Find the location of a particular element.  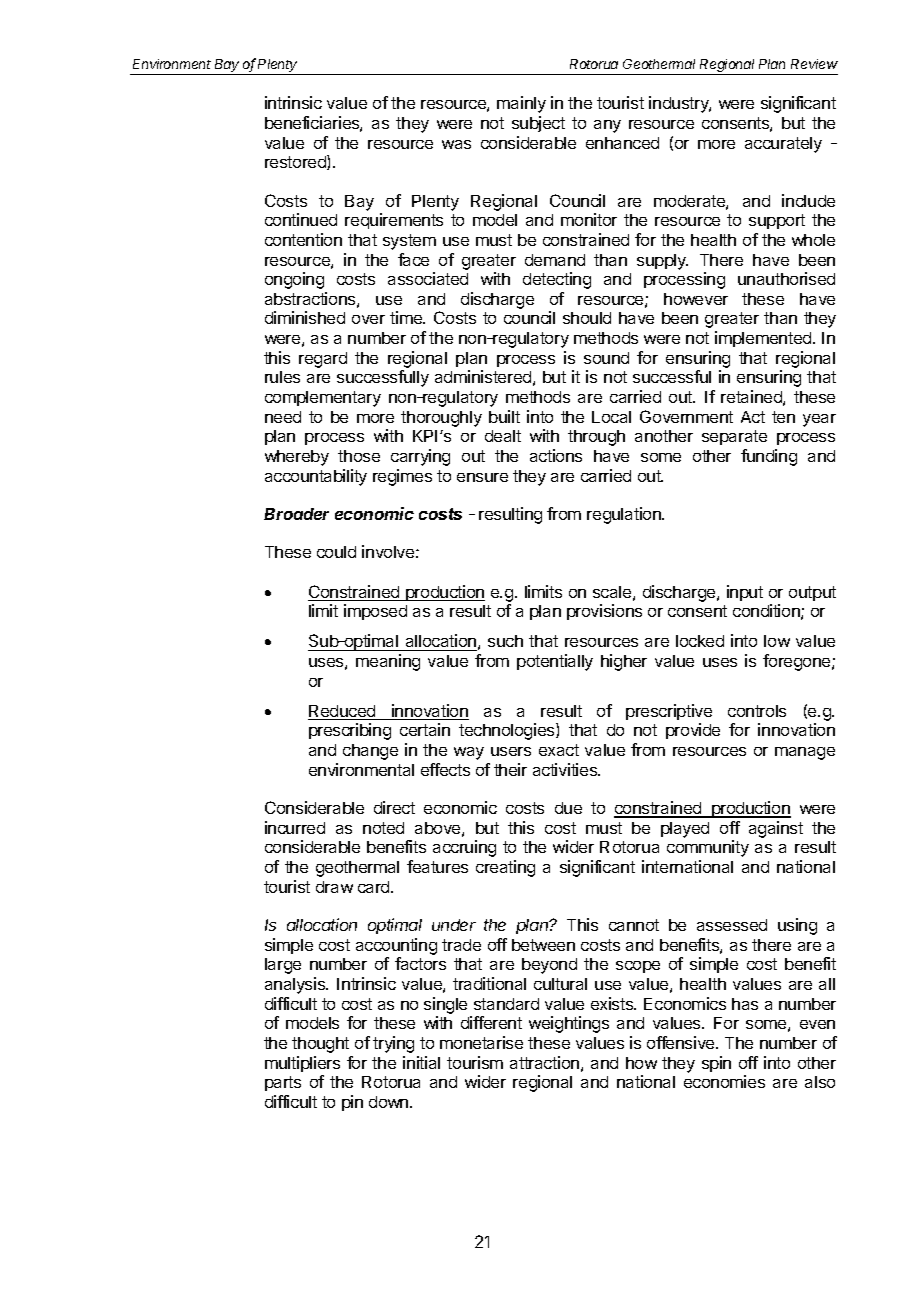

accurately is located at coordinates (783, 145).
